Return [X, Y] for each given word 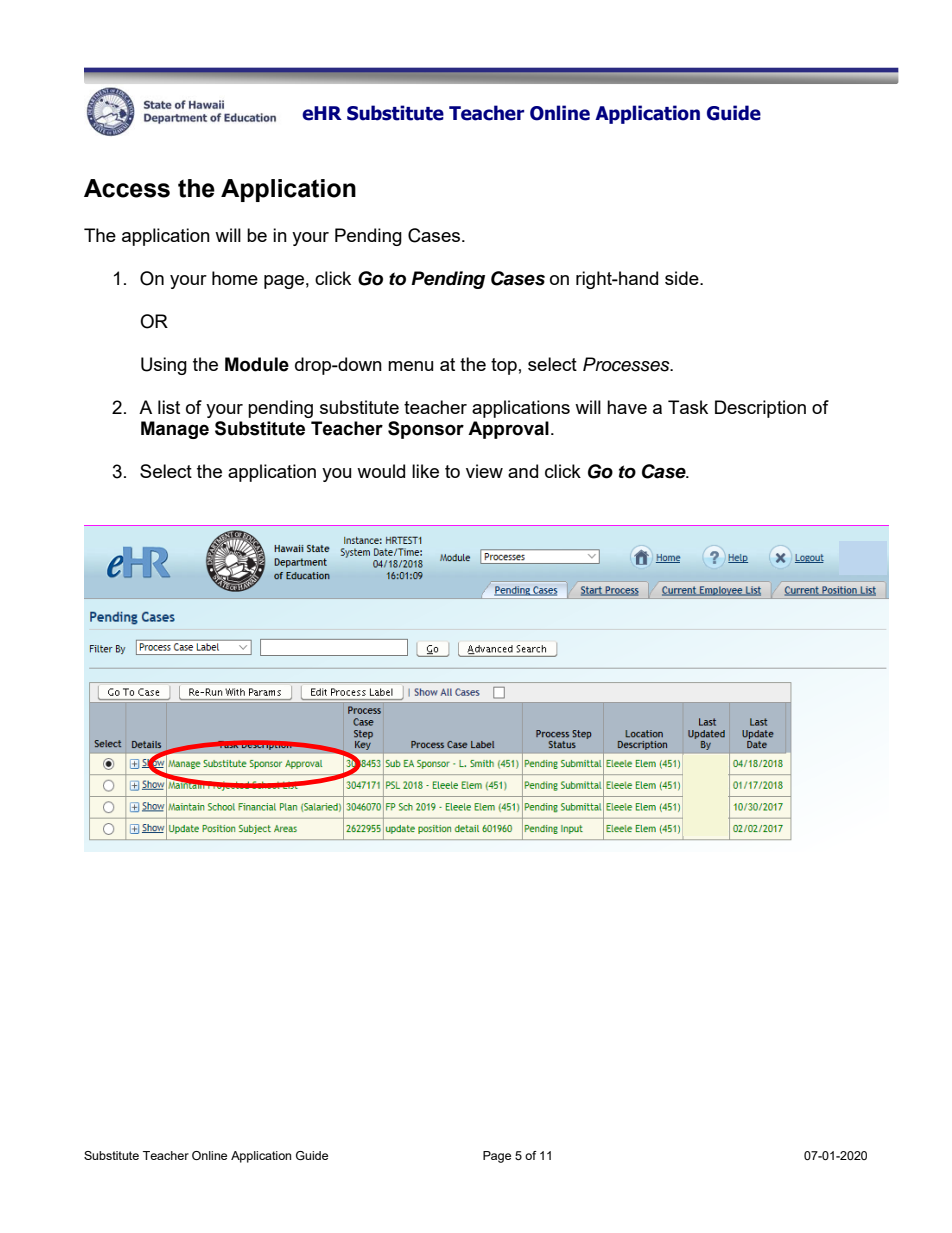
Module [257, 364]
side [683, 278]
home [235, 278]
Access [127, 188]
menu [410, 366]
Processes [627, 364]
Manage [175, 430]
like [425, 471]
